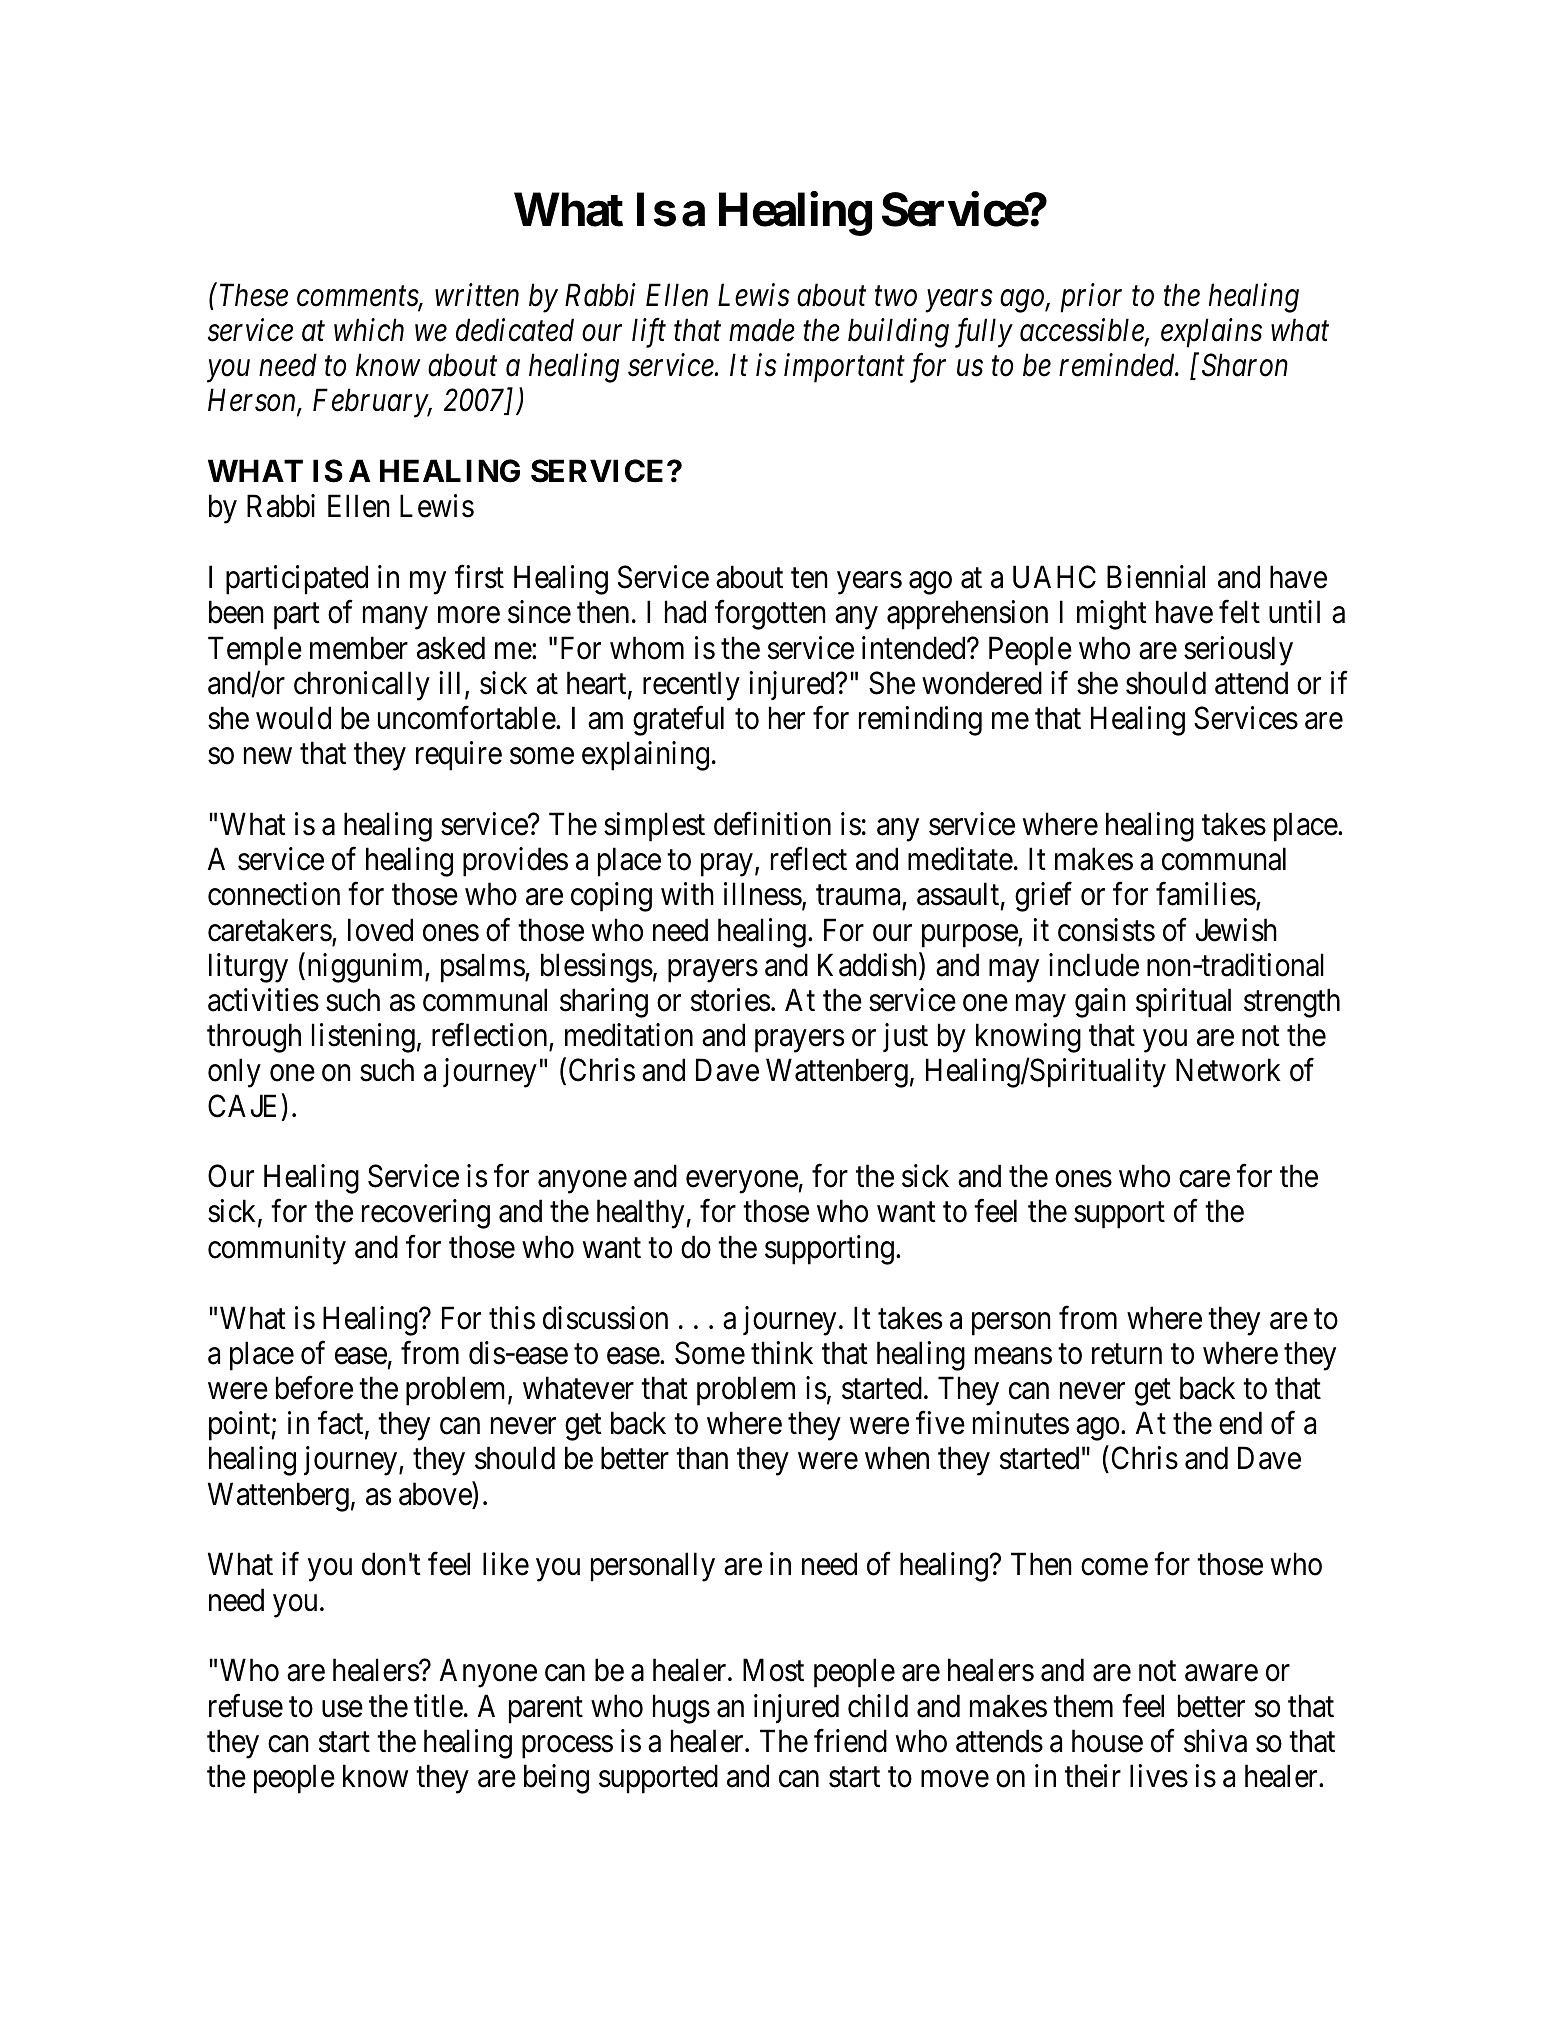  Describe the element at coordinates (436, 1494) in the screenshot. I see `above` at that location.
